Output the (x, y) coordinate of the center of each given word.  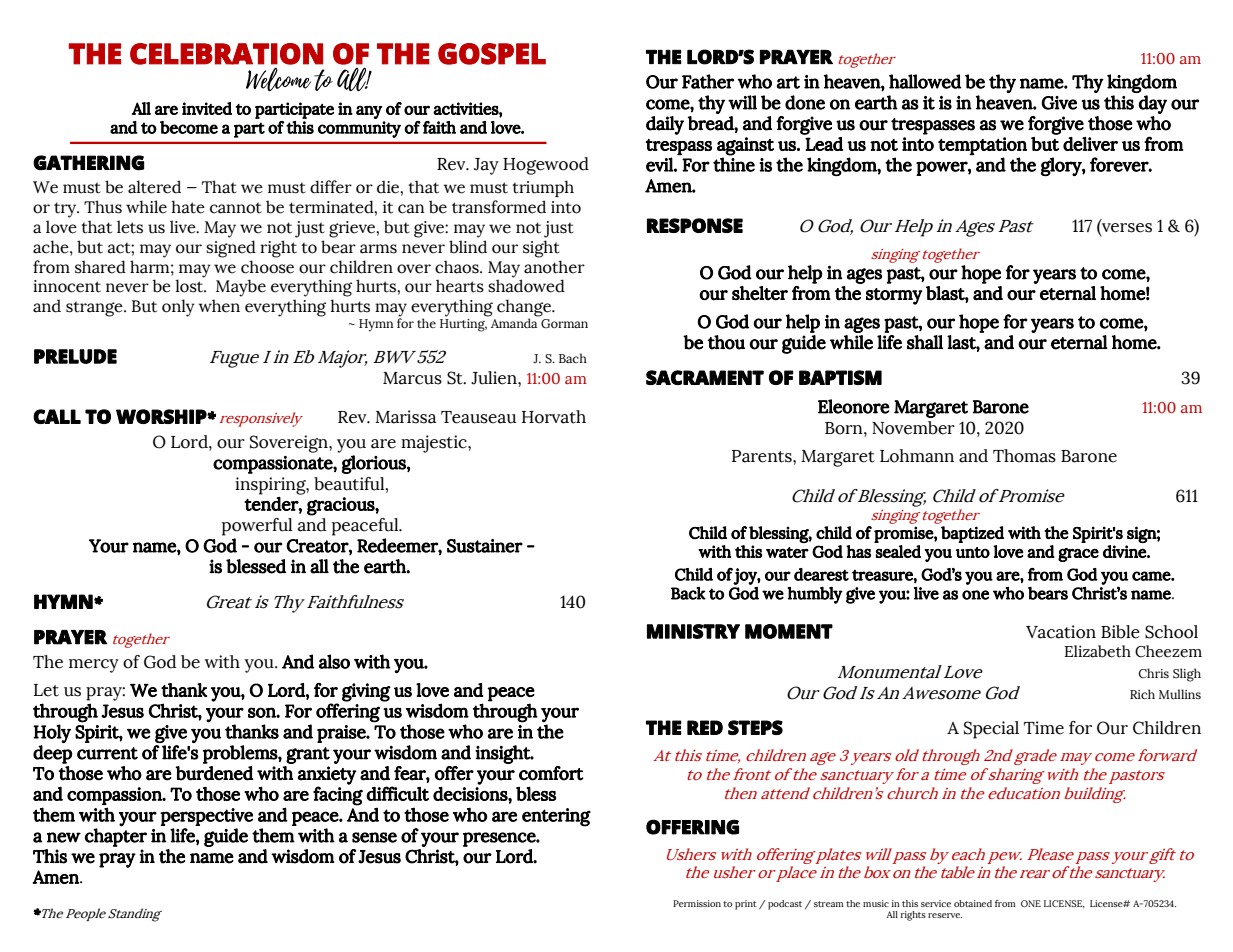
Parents (763, 456)
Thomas (1024, 456)
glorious (375, 464)
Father (708, 81)
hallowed (925, 81)
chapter (116, 836)
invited (207, 108)
